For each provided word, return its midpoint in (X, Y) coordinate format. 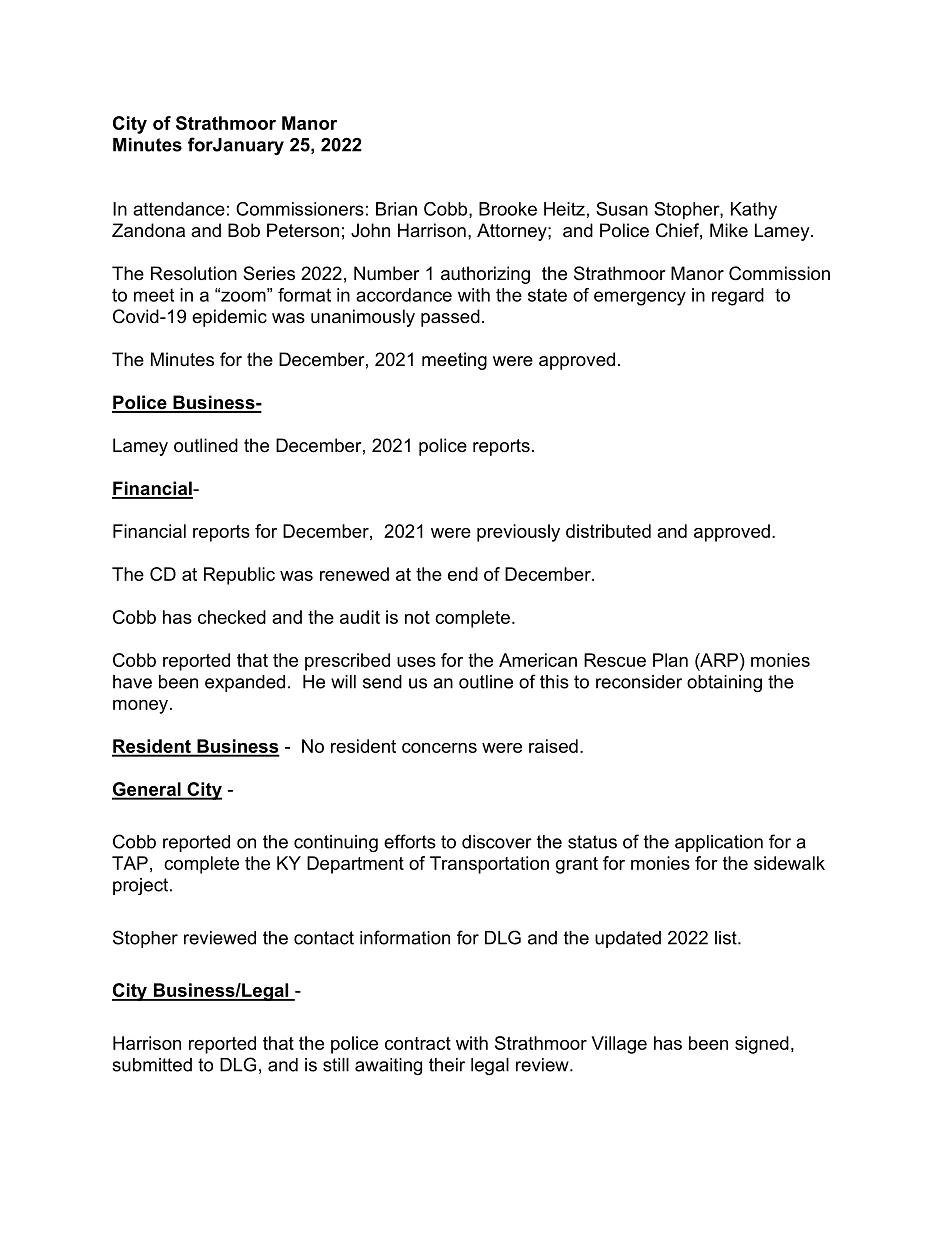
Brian (396, 209)
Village (619, 1045)
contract (418, 1043)
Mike (729, 230)
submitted (152, 1065)
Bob (244, 230)
